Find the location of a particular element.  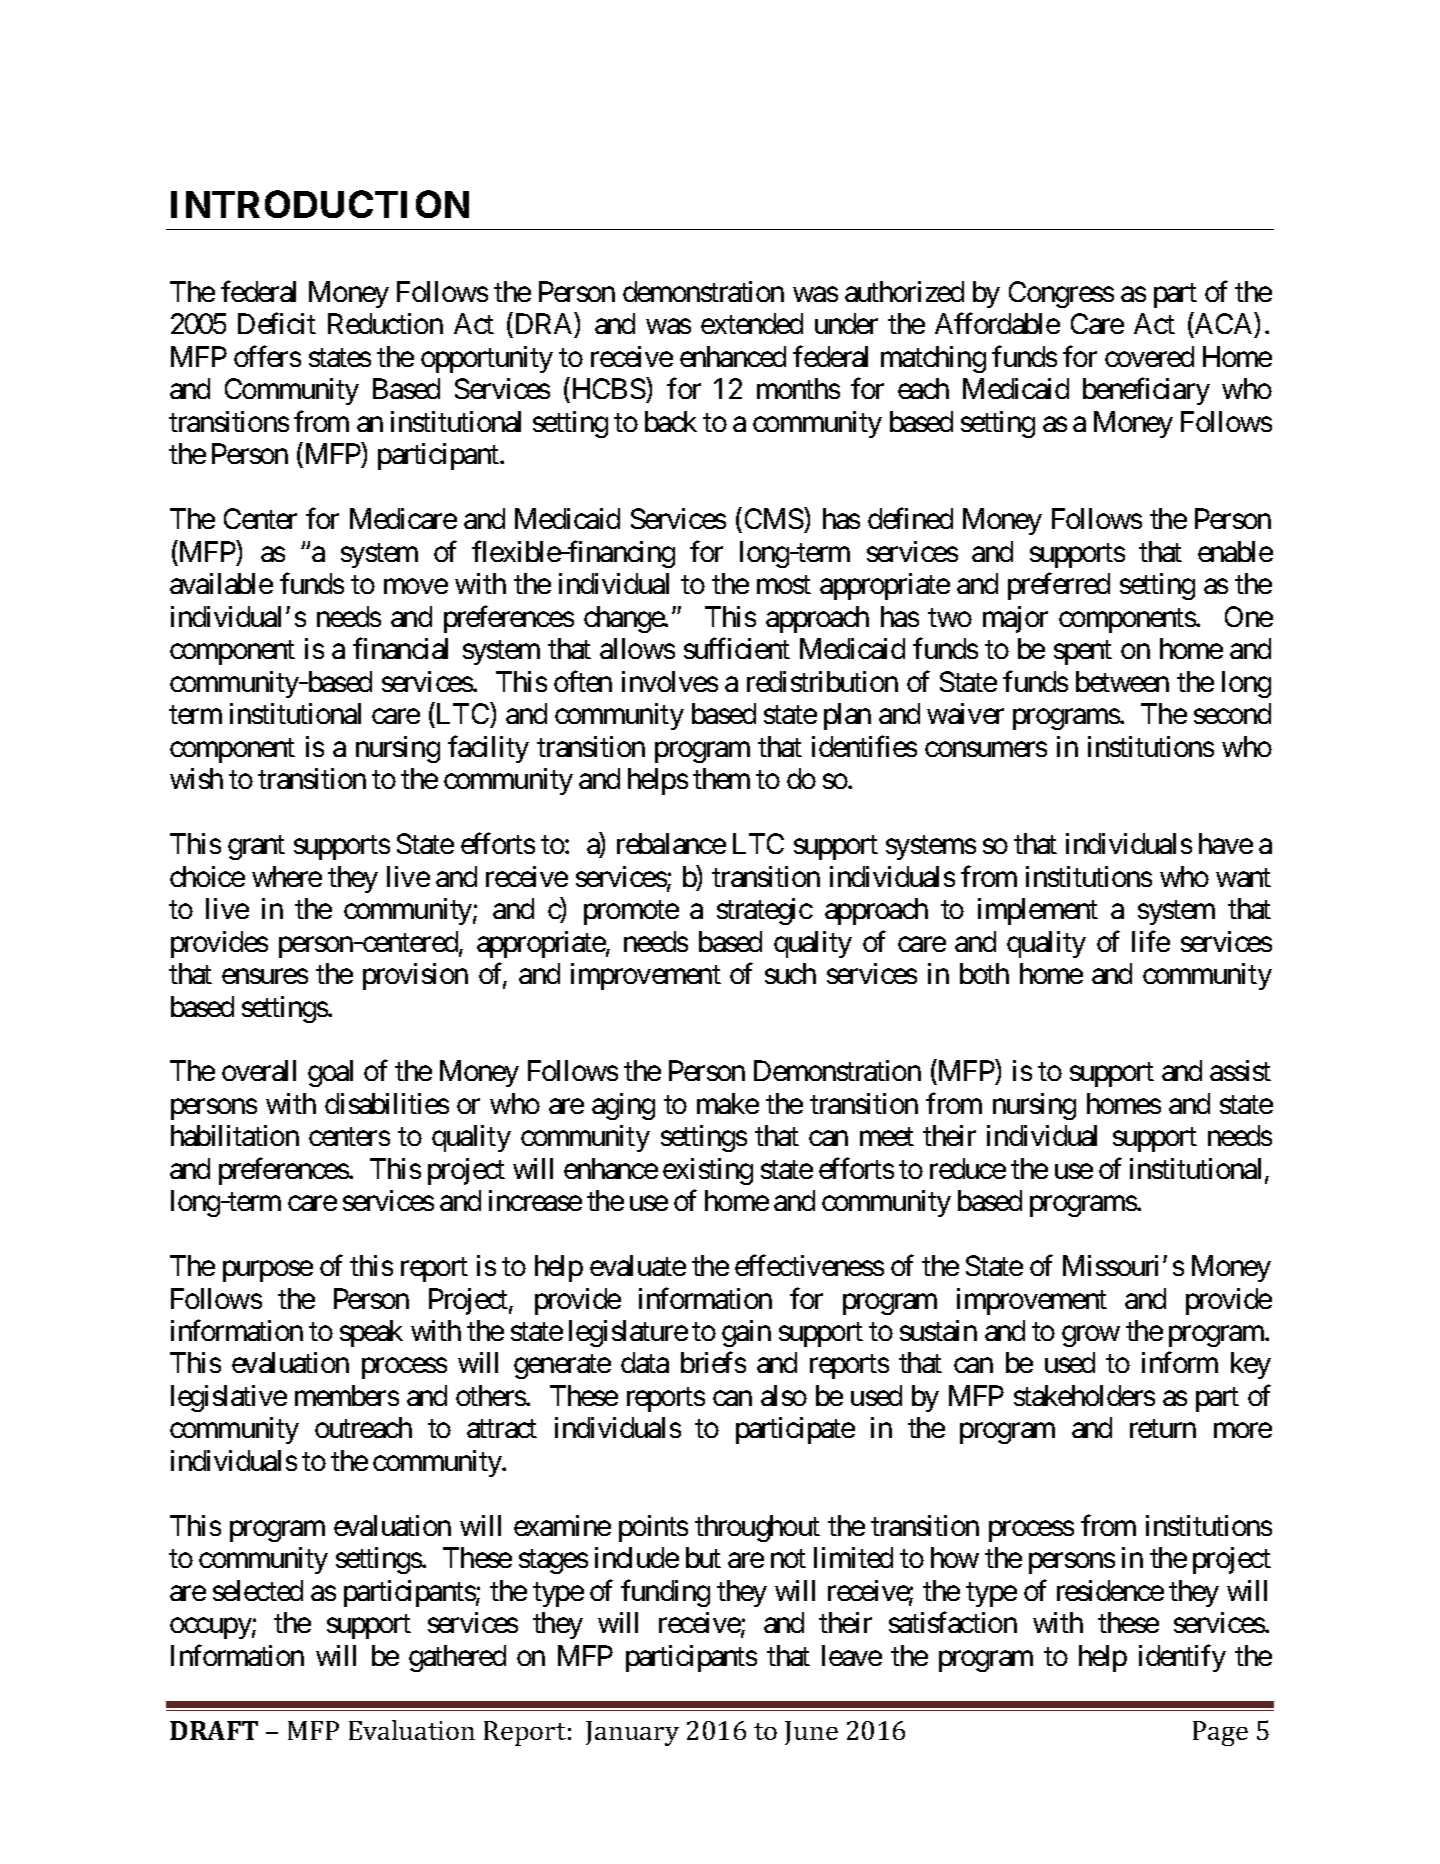

such is located at coordinates (790, 973).
